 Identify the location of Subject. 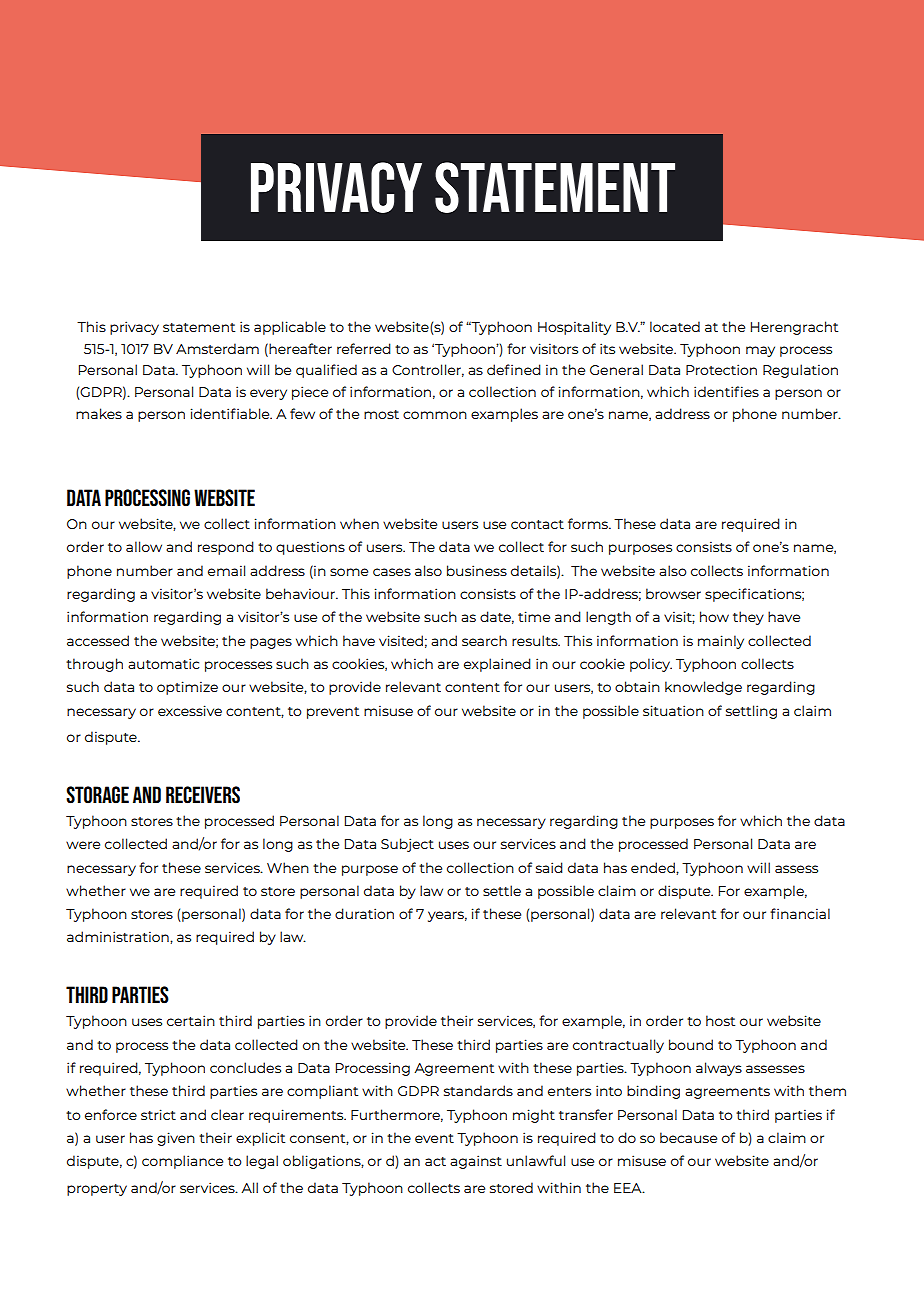
(407, 845).
